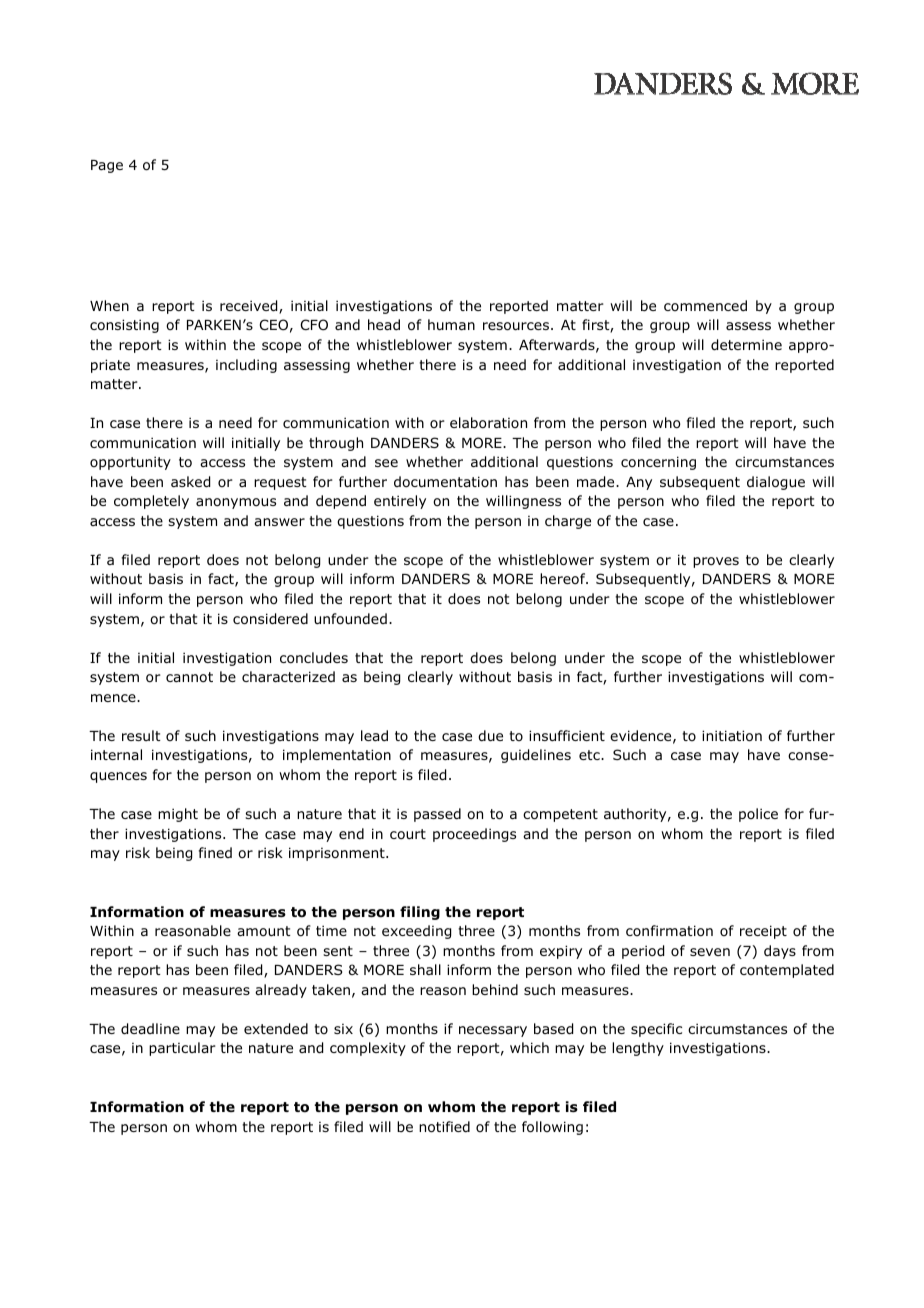 The height and width of the document is (1308, 924). What do you see at coordinates (182, 1049) in the document?
I see `particular` at bounding box center [182, 1049].
